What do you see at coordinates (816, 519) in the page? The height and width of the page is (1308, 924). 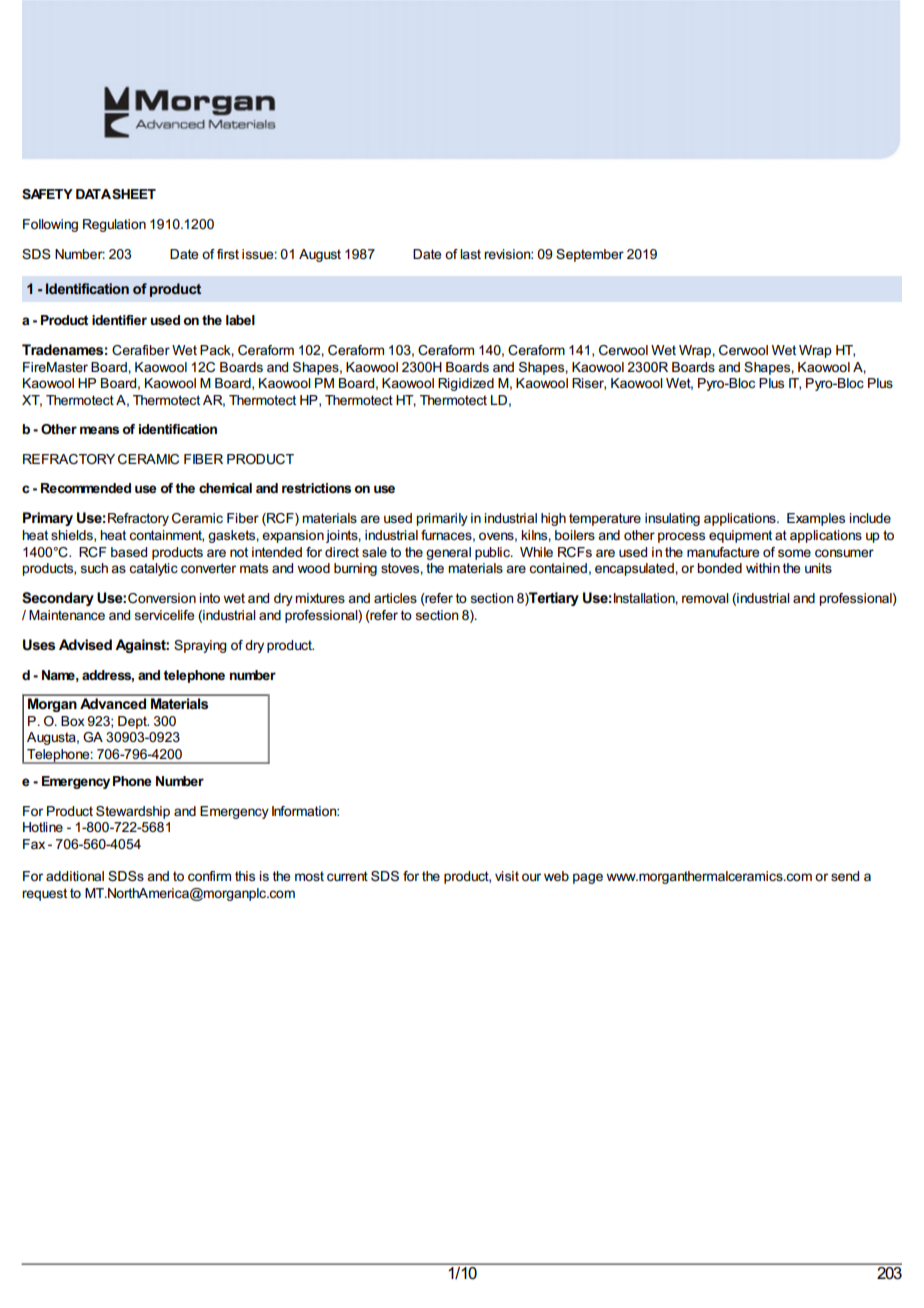 I see `Examples` at bounding box center [816, 519].
